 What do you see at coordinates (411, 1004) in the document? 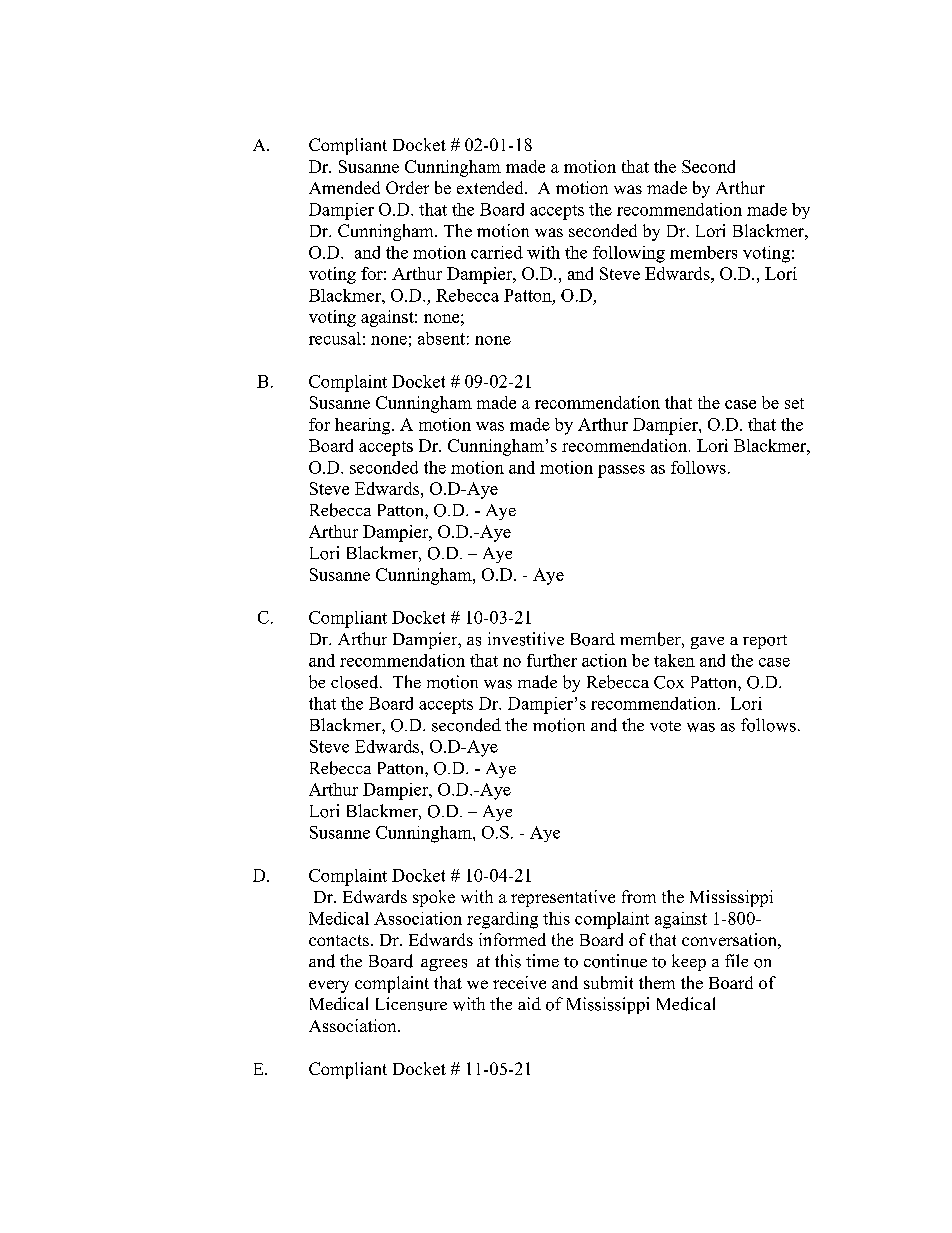
I see `Licensure` at bounding box center [411, 1004].
